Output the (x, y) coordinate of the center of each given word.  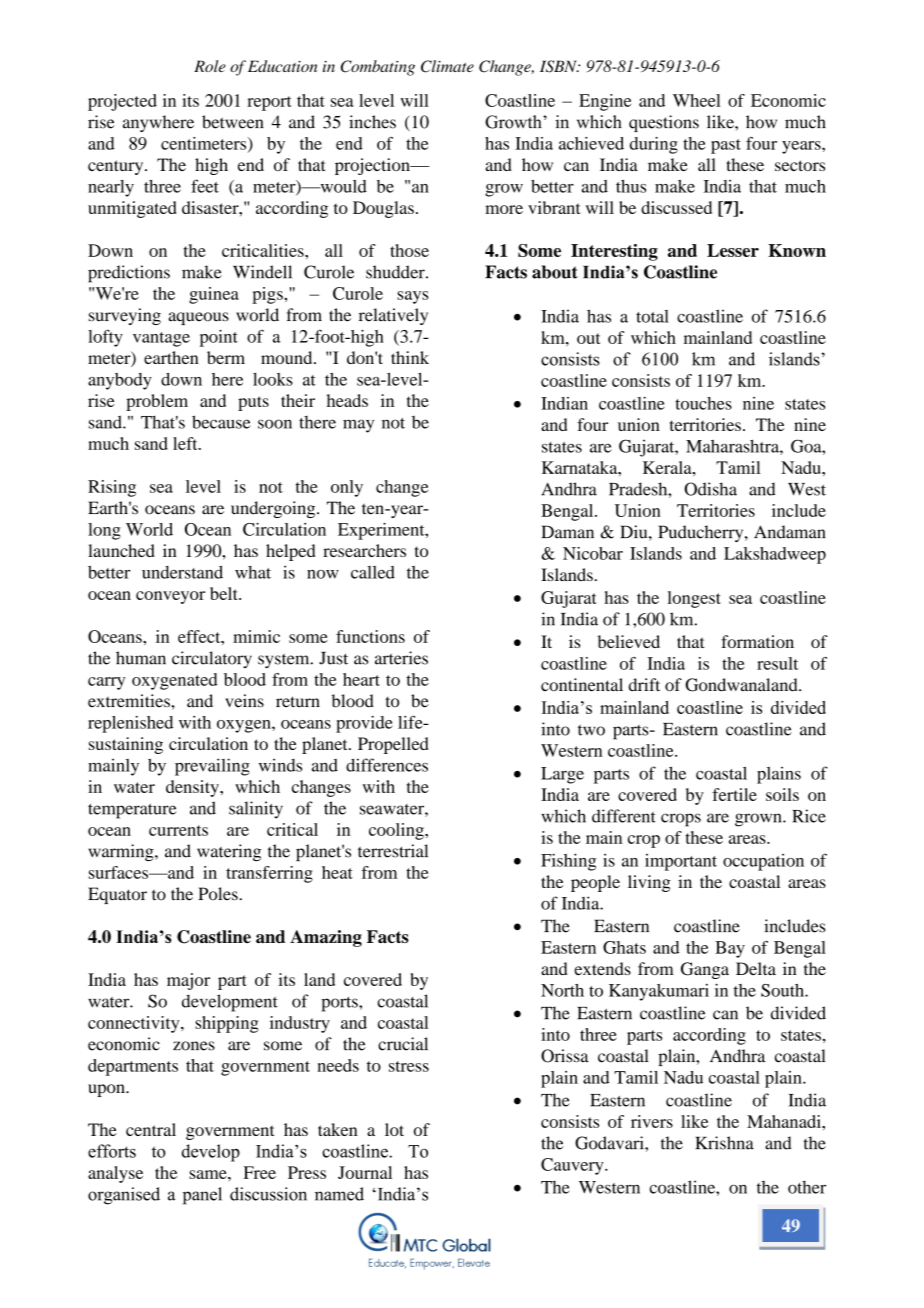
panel (202, 1196)
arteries (401, 658)
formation (757, 641)
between (232, 122)
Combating (378, 68)
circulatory (212, 659)
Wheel (697, 100)
